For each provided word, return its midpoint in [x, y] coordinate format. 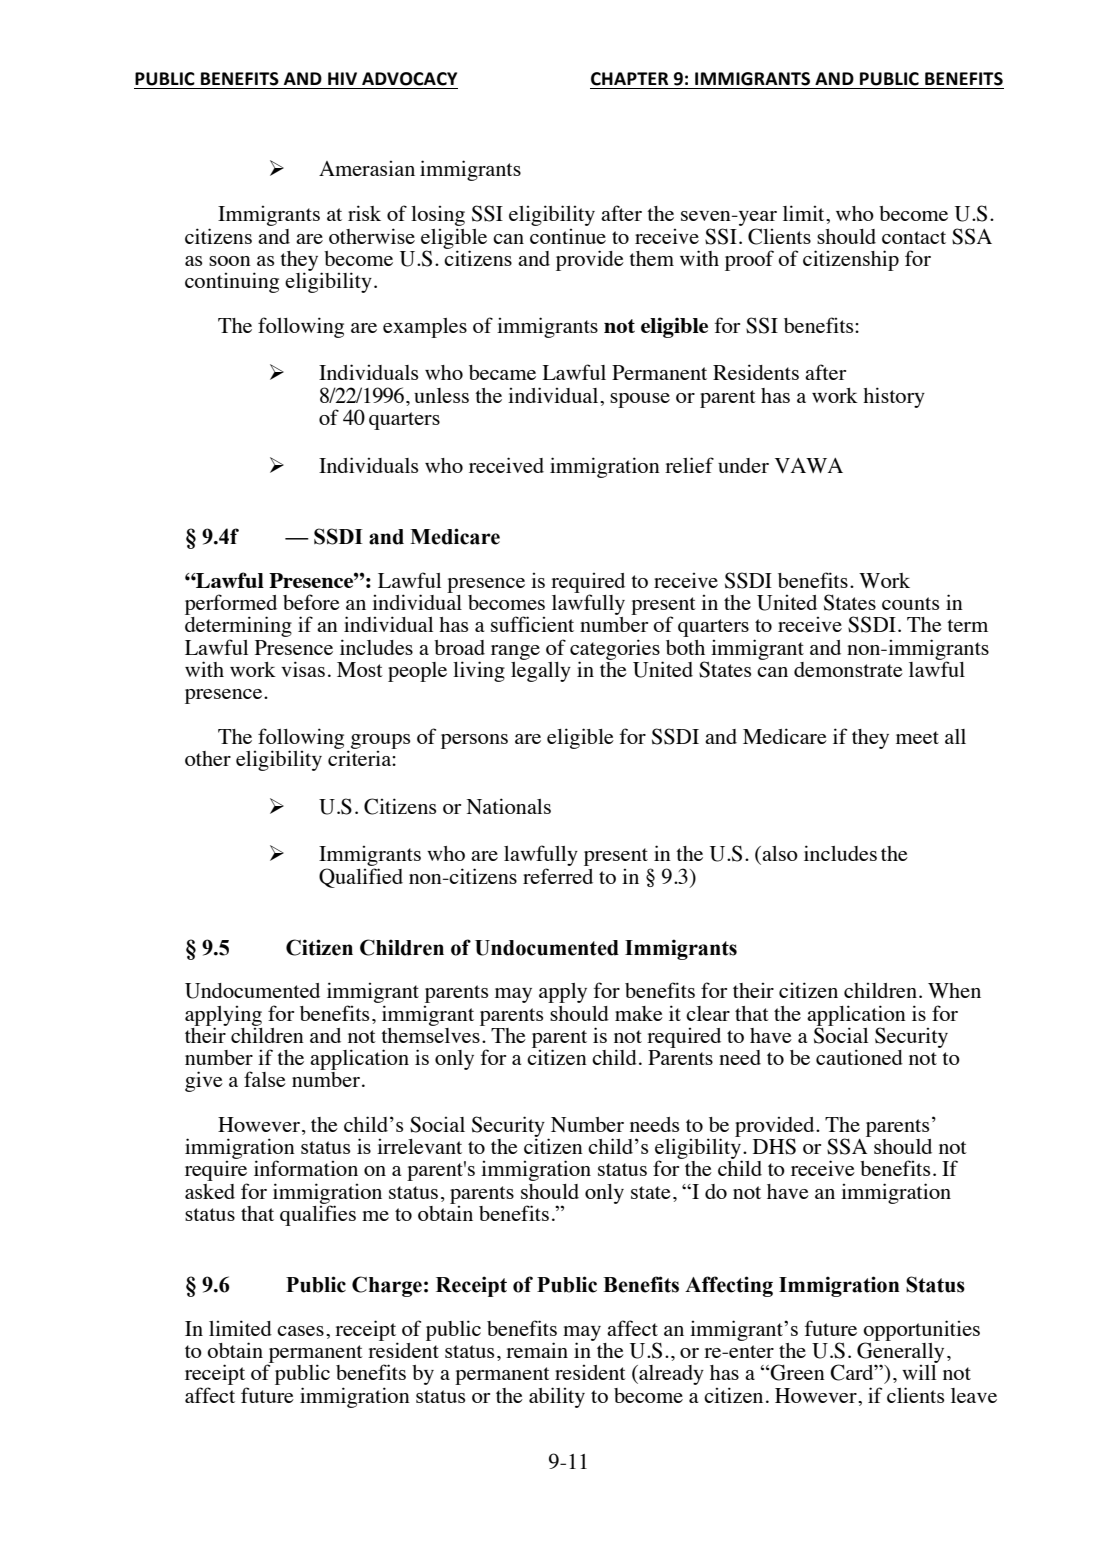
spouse [640, 400]
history [894, 397]
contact [914, 237]
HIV [342, 78]
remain [537, 1350]
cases [300, 1331]
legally [541, 670]
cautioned [859, 1057]
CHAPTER [629, 79]
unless [441, 395]
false [265, 1079]
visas [303, 669]
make [639, 1013]
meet [917, 737]
